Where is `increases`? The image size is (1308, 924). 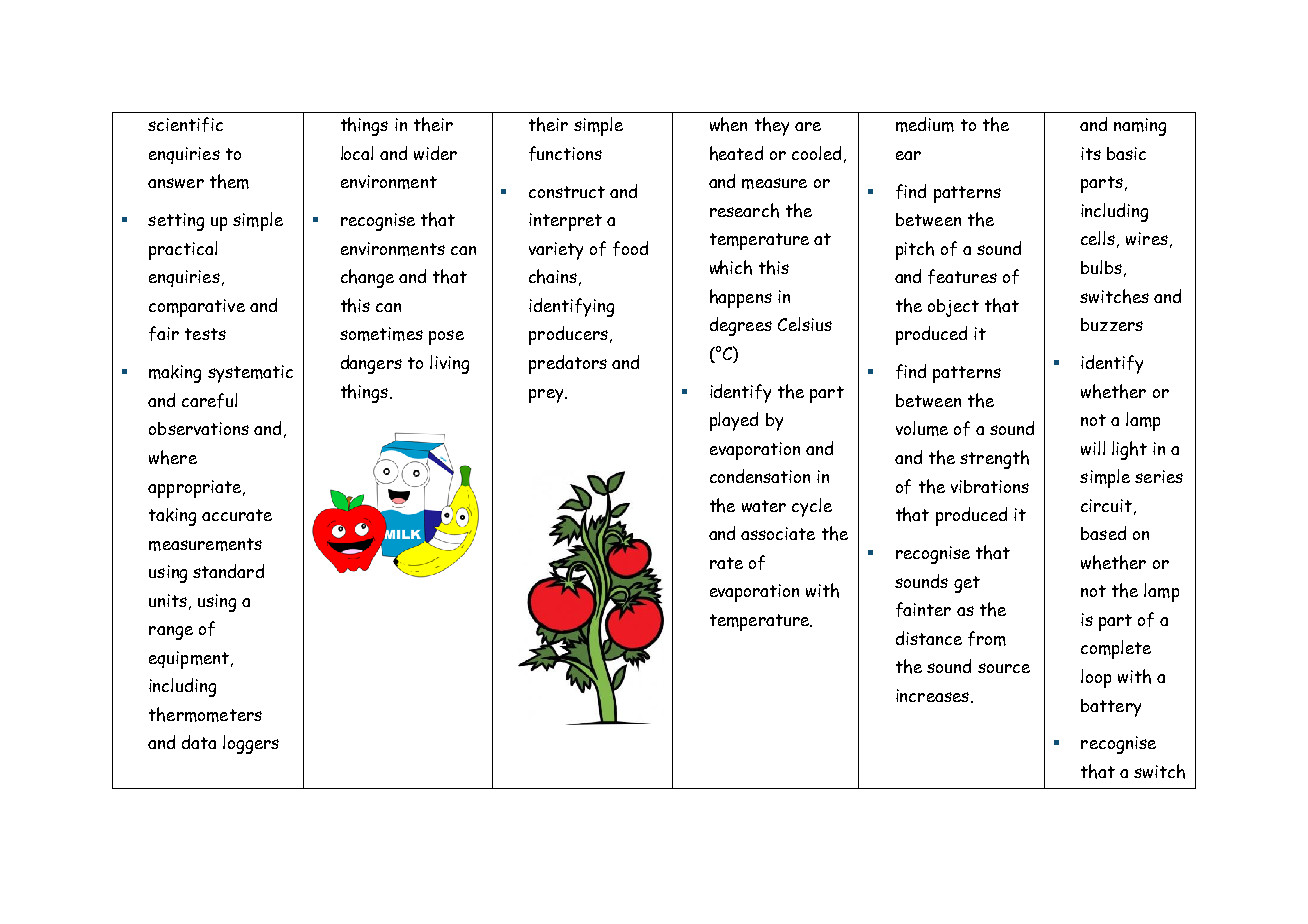 increases is located at coordinates (932, 695).
